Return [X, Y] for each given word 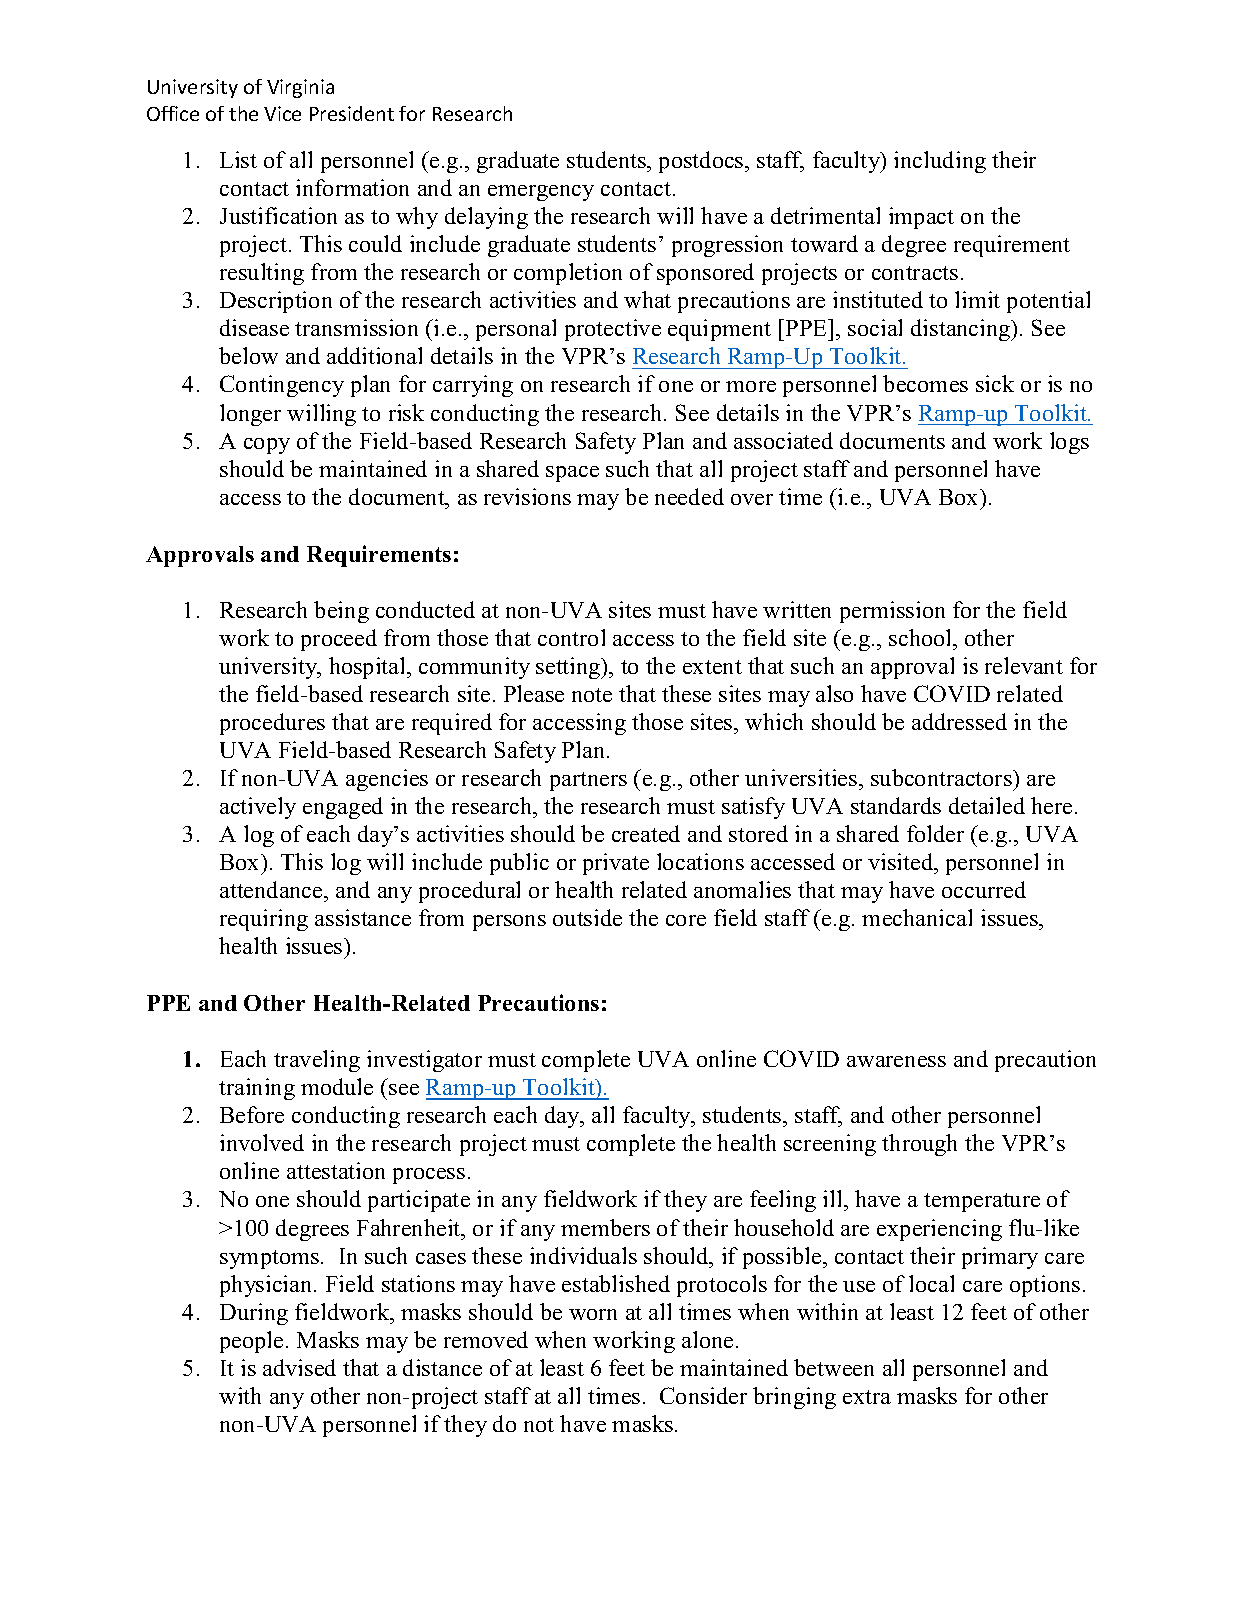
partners [588, 781]
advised [299, 1367]
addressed [959, 721]
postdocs [702, 162]
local [931, 1283]
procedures [272, 724]
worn [593, 1314]
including [940, 162]
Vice [282, 113]
